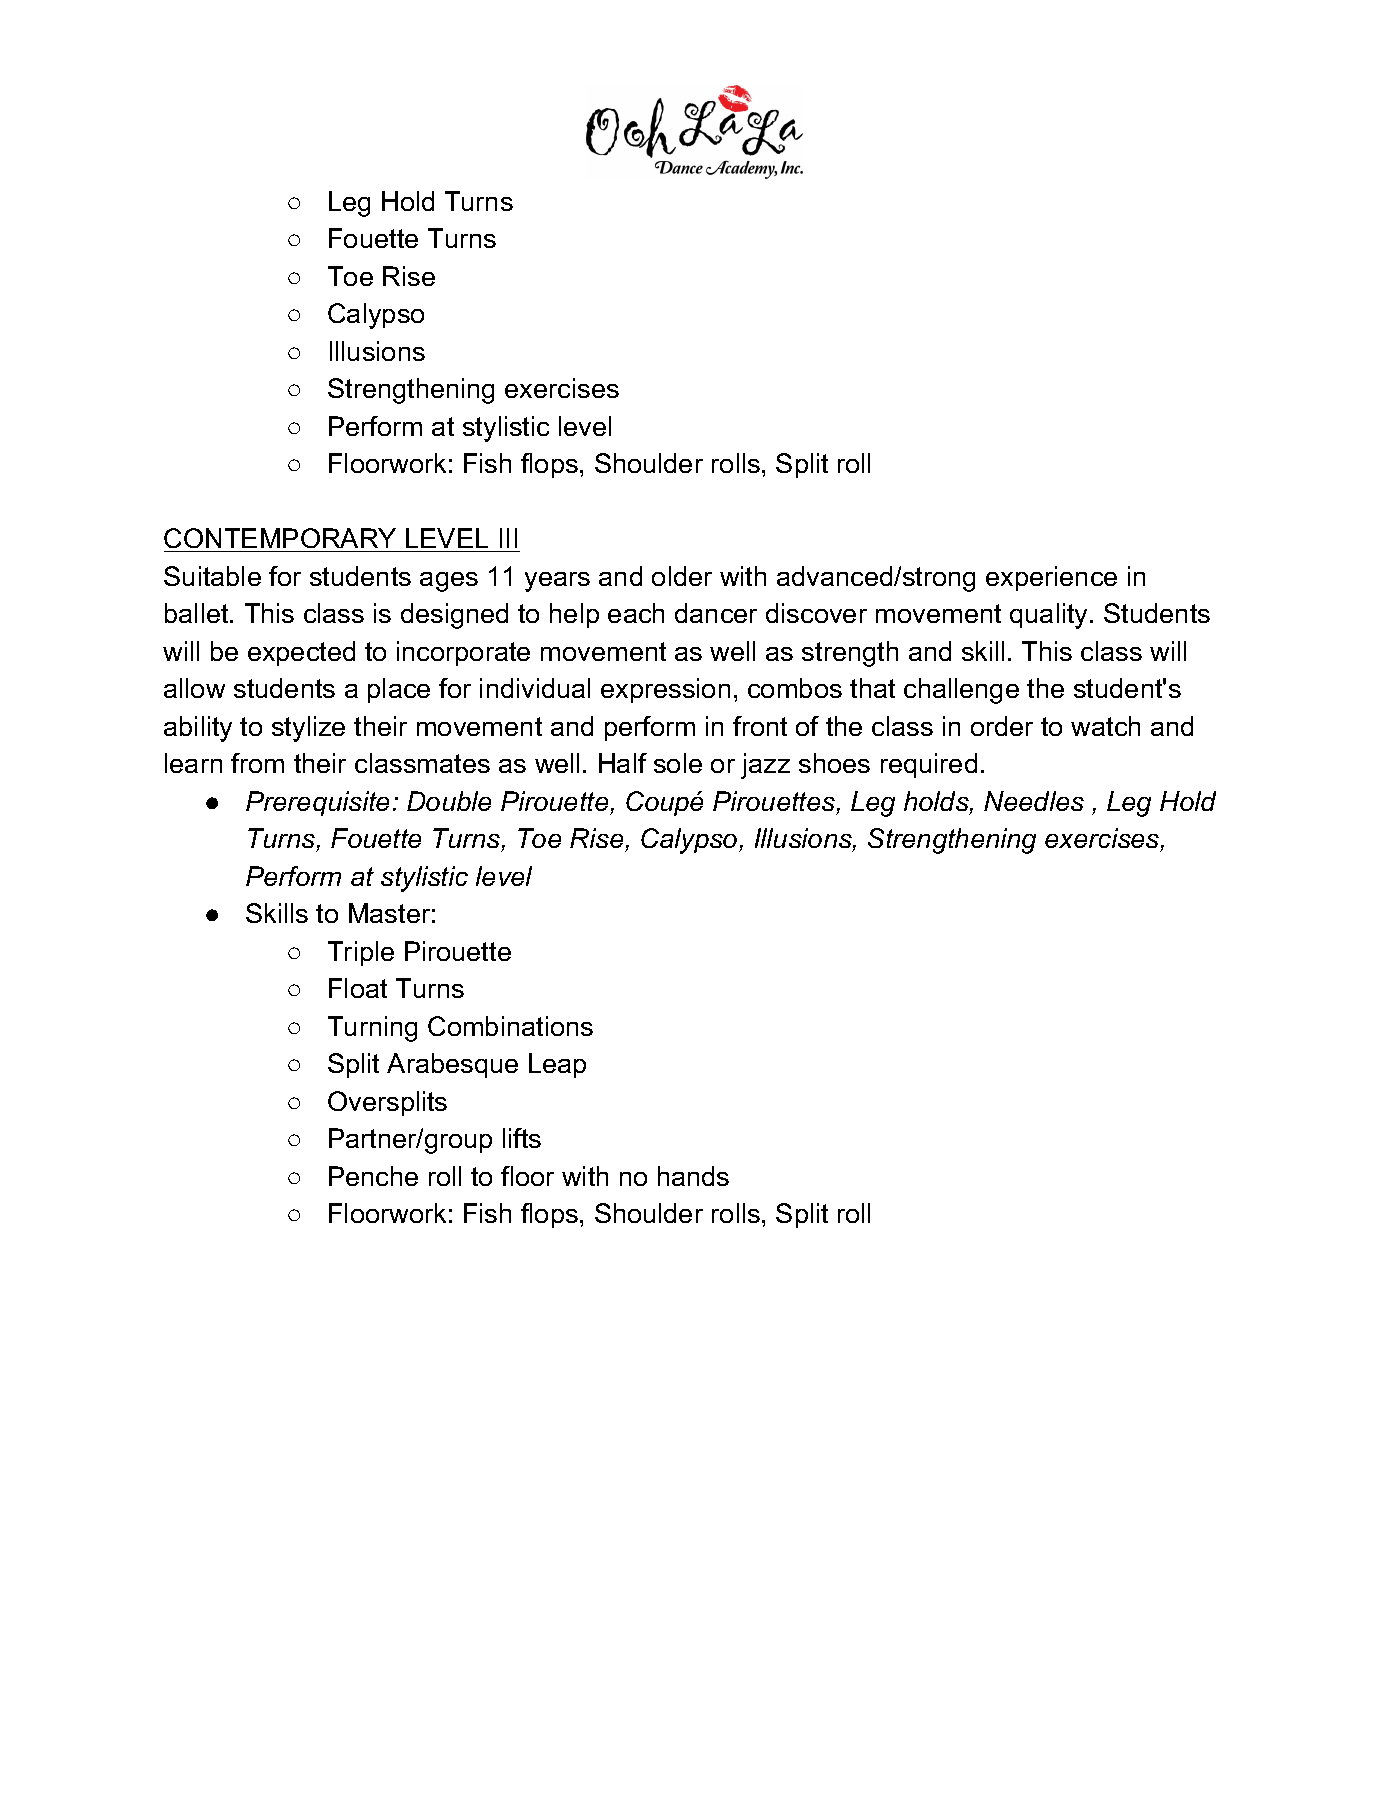  What do you see at coordinates (522, 1138) in the document?
I see `lifts` at bounding box center [522, 1138].
